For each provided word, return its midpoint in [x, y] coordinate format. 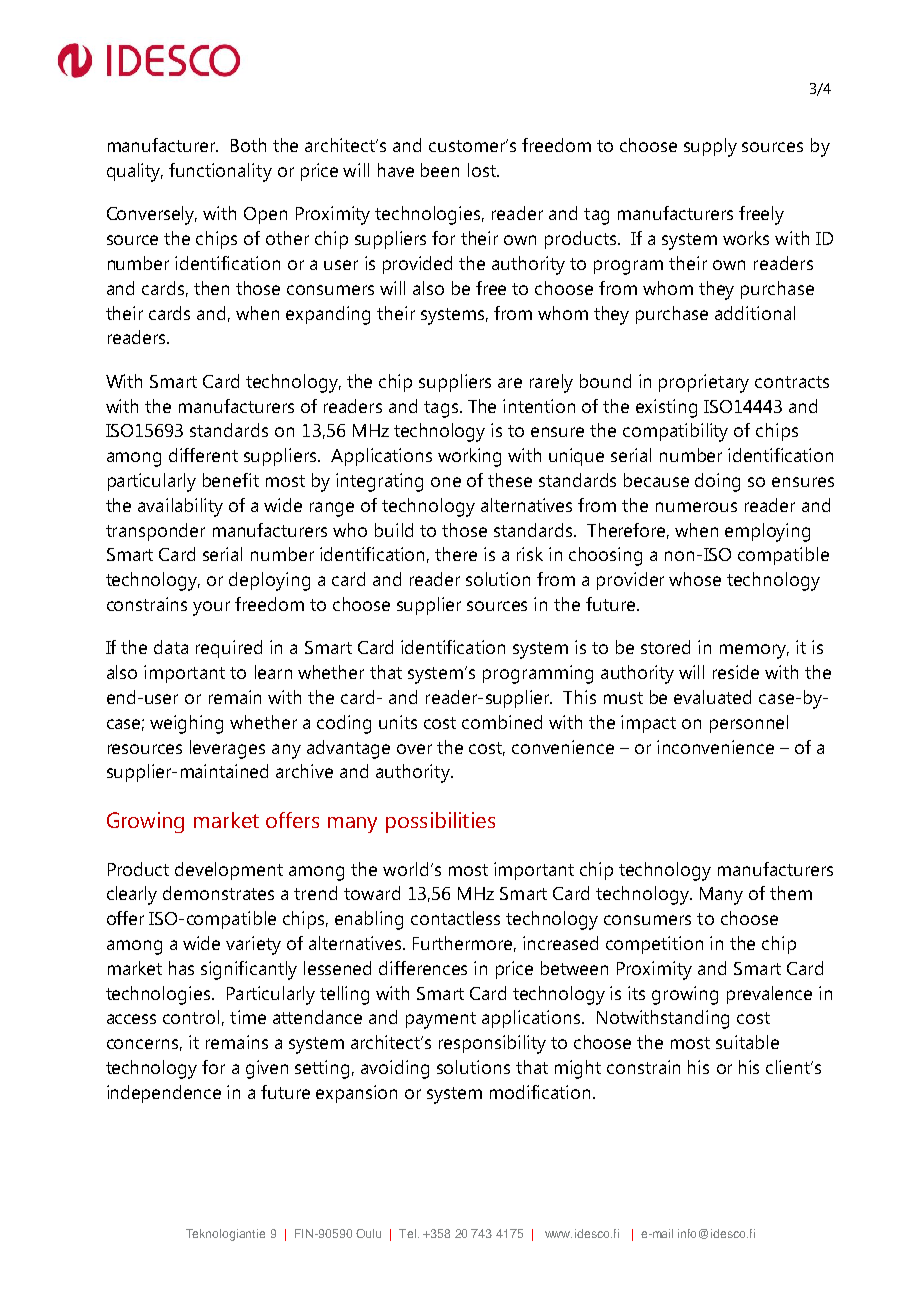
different [203, 455]
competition [654, 945]
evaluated [712, 697]
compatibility [675, 432]
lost [483, 170]
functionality [220, 172]
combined [502, 722]
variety [253, 945]
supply [710, 147]
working [469, 457]
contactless [455, 918]
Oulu [368, 1233]
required [229, 649]
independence [164, 1094]
